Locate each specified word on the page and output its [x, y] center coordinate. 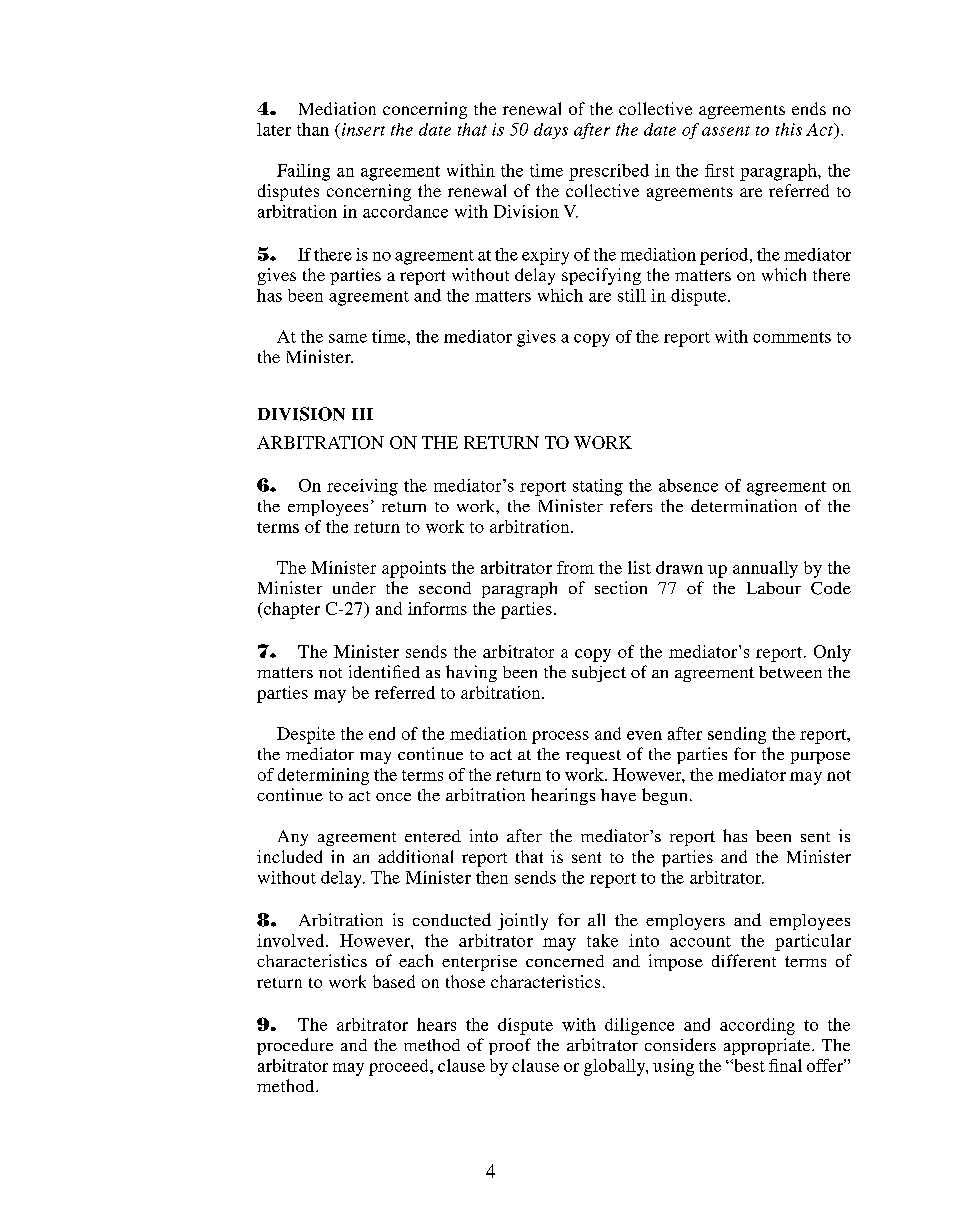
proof [510, 1046]
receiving [362, 487]
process [560, 737]
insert [363, 129]
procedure [295, 1046]
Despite [306, 735]
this [789, 129]
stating [598, 487]
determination [744, 505]
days [551, 131]
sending [737, 735]
